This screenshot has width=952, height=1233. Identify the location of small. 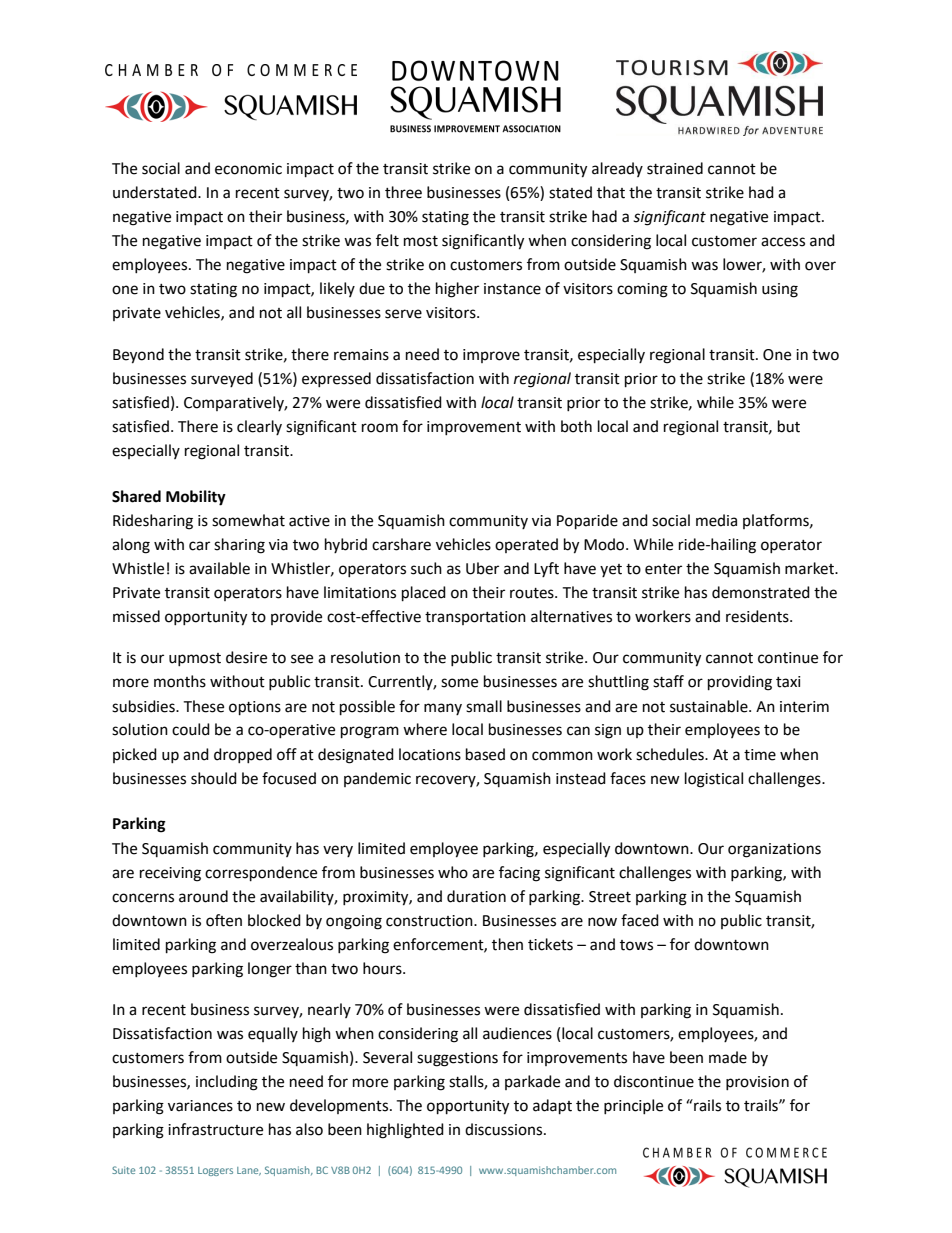
(484, 706).
